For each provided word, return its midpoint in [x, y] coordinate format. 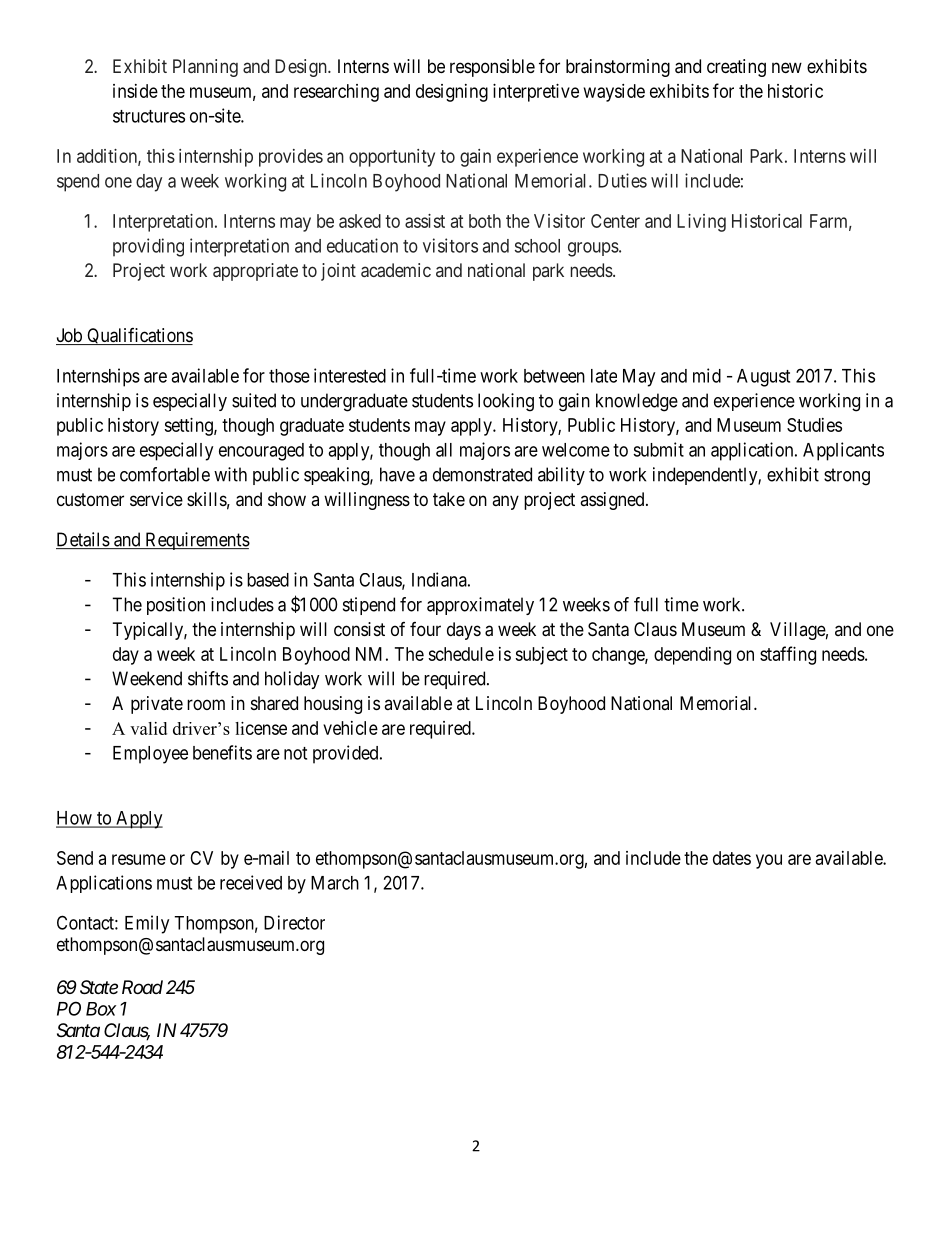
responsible [492, 68]
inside [135, 91]
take [449, 499]
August [763, 378]
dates [732, 858]
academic [396, 270]
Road [142, 987]
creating [736, 68]
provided [347, 754]
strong [847, 477]
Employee [150, 755]
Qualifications [139, 336]
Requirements [196, 541]
